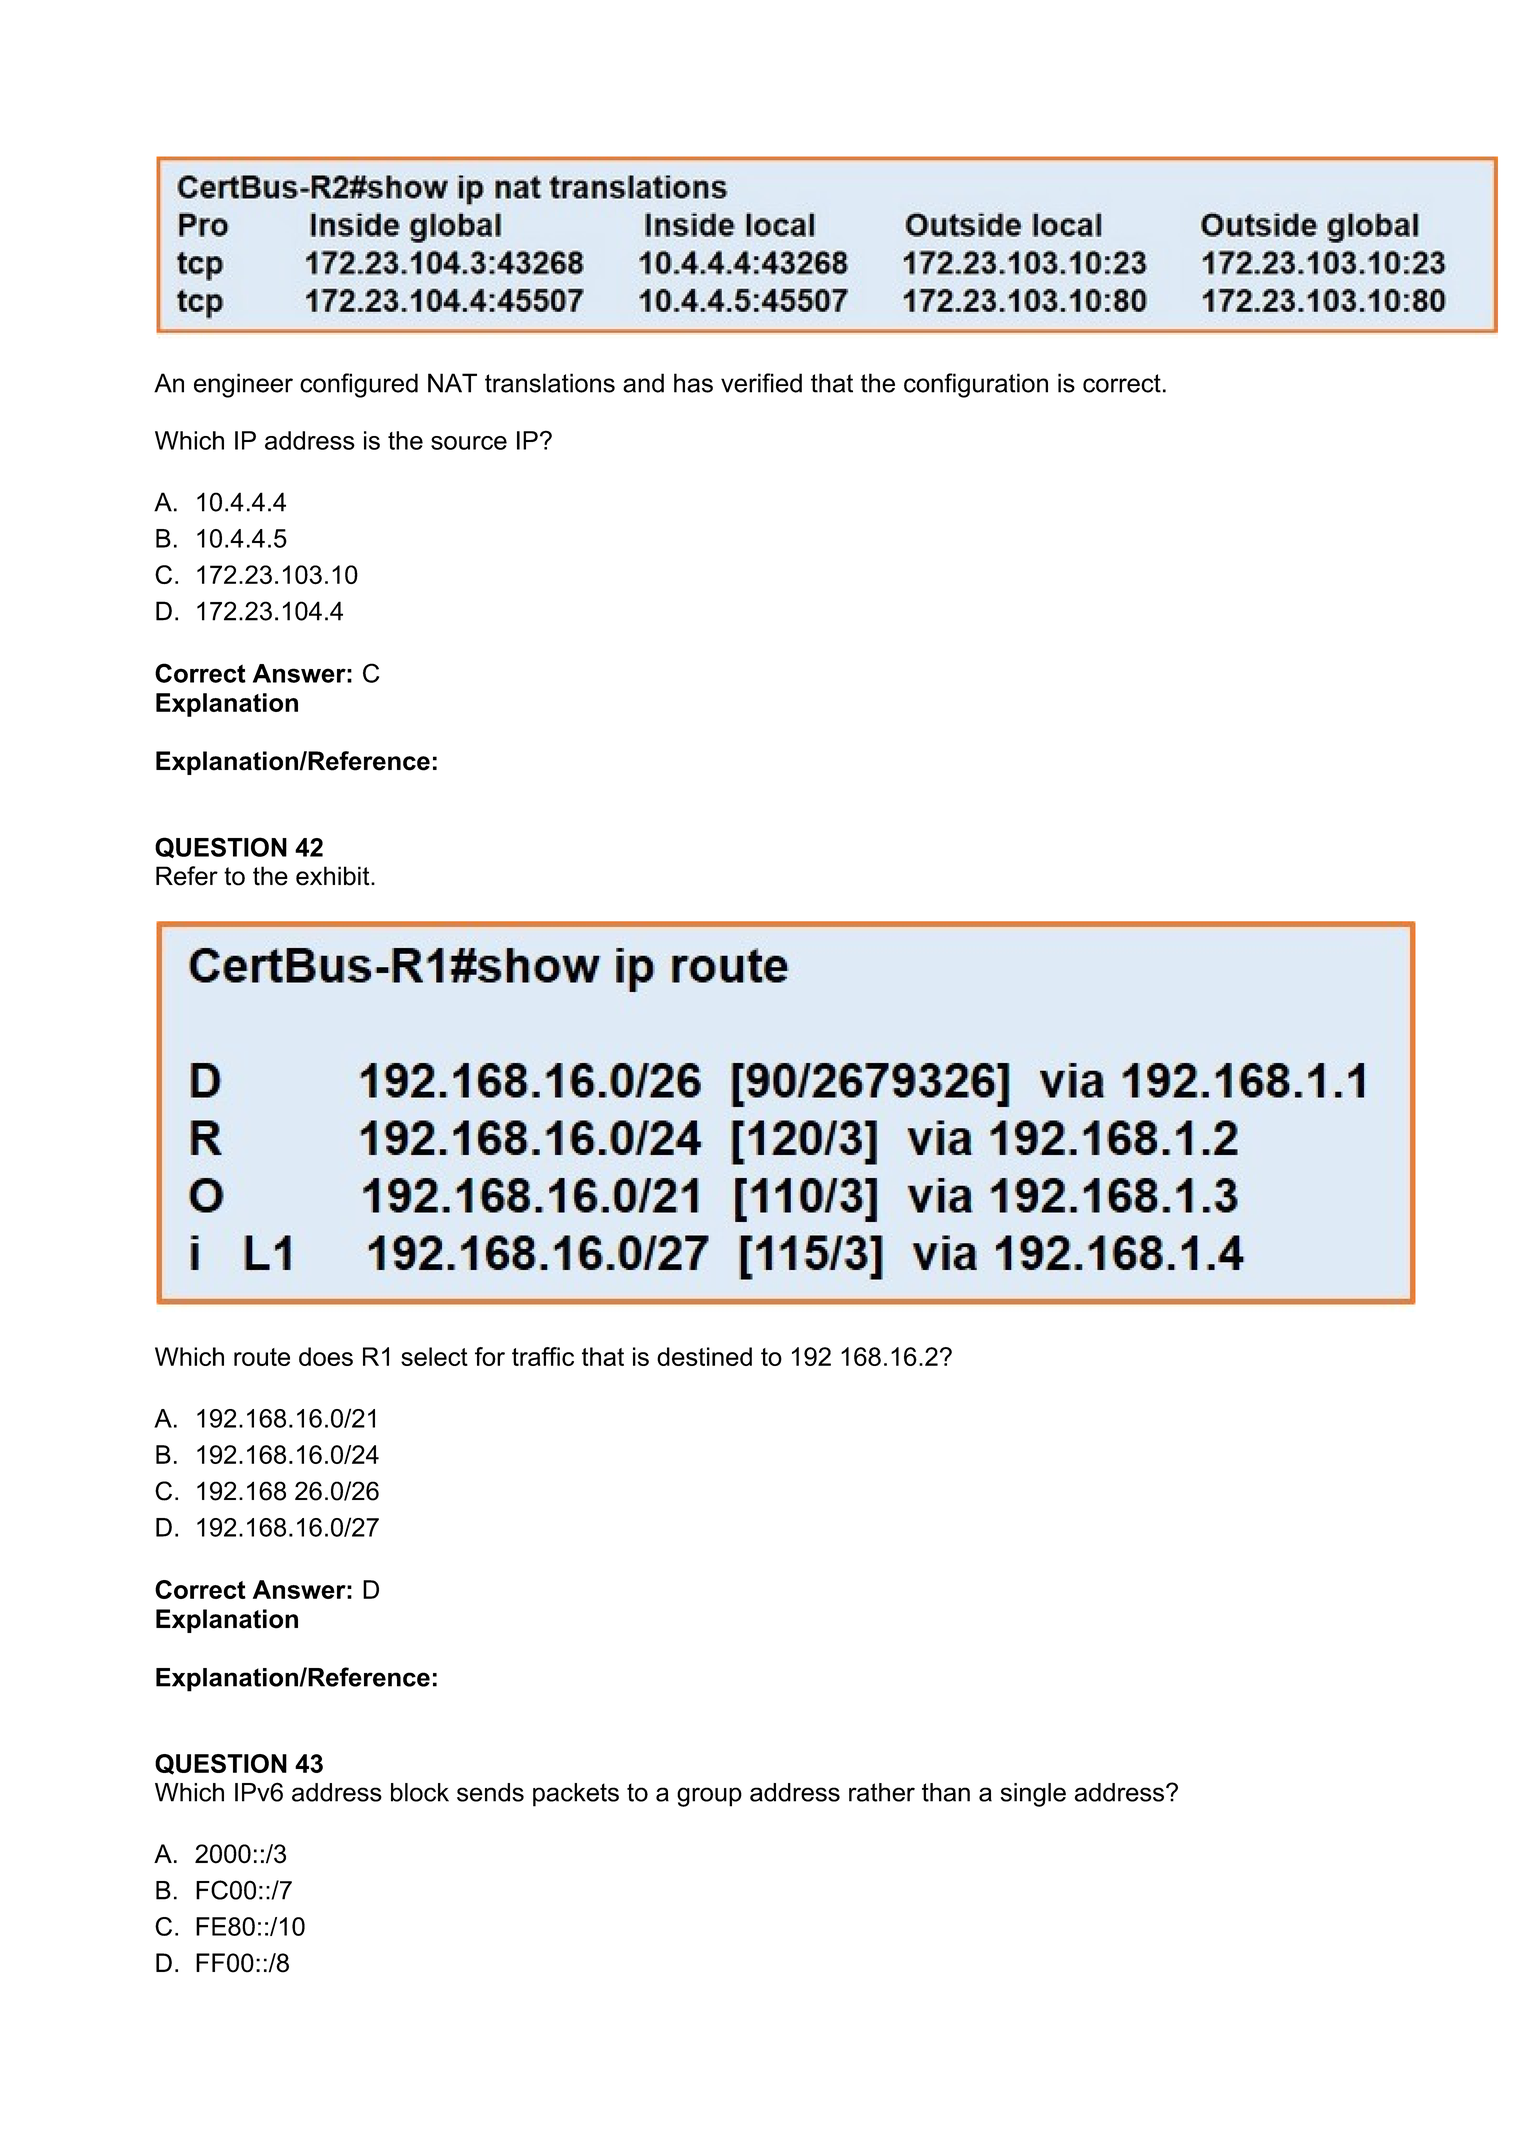 The height and width of the page is (2152, 1521). Describe the element at coordinates (976, 385) in the page. I see `configuration` at that location.
